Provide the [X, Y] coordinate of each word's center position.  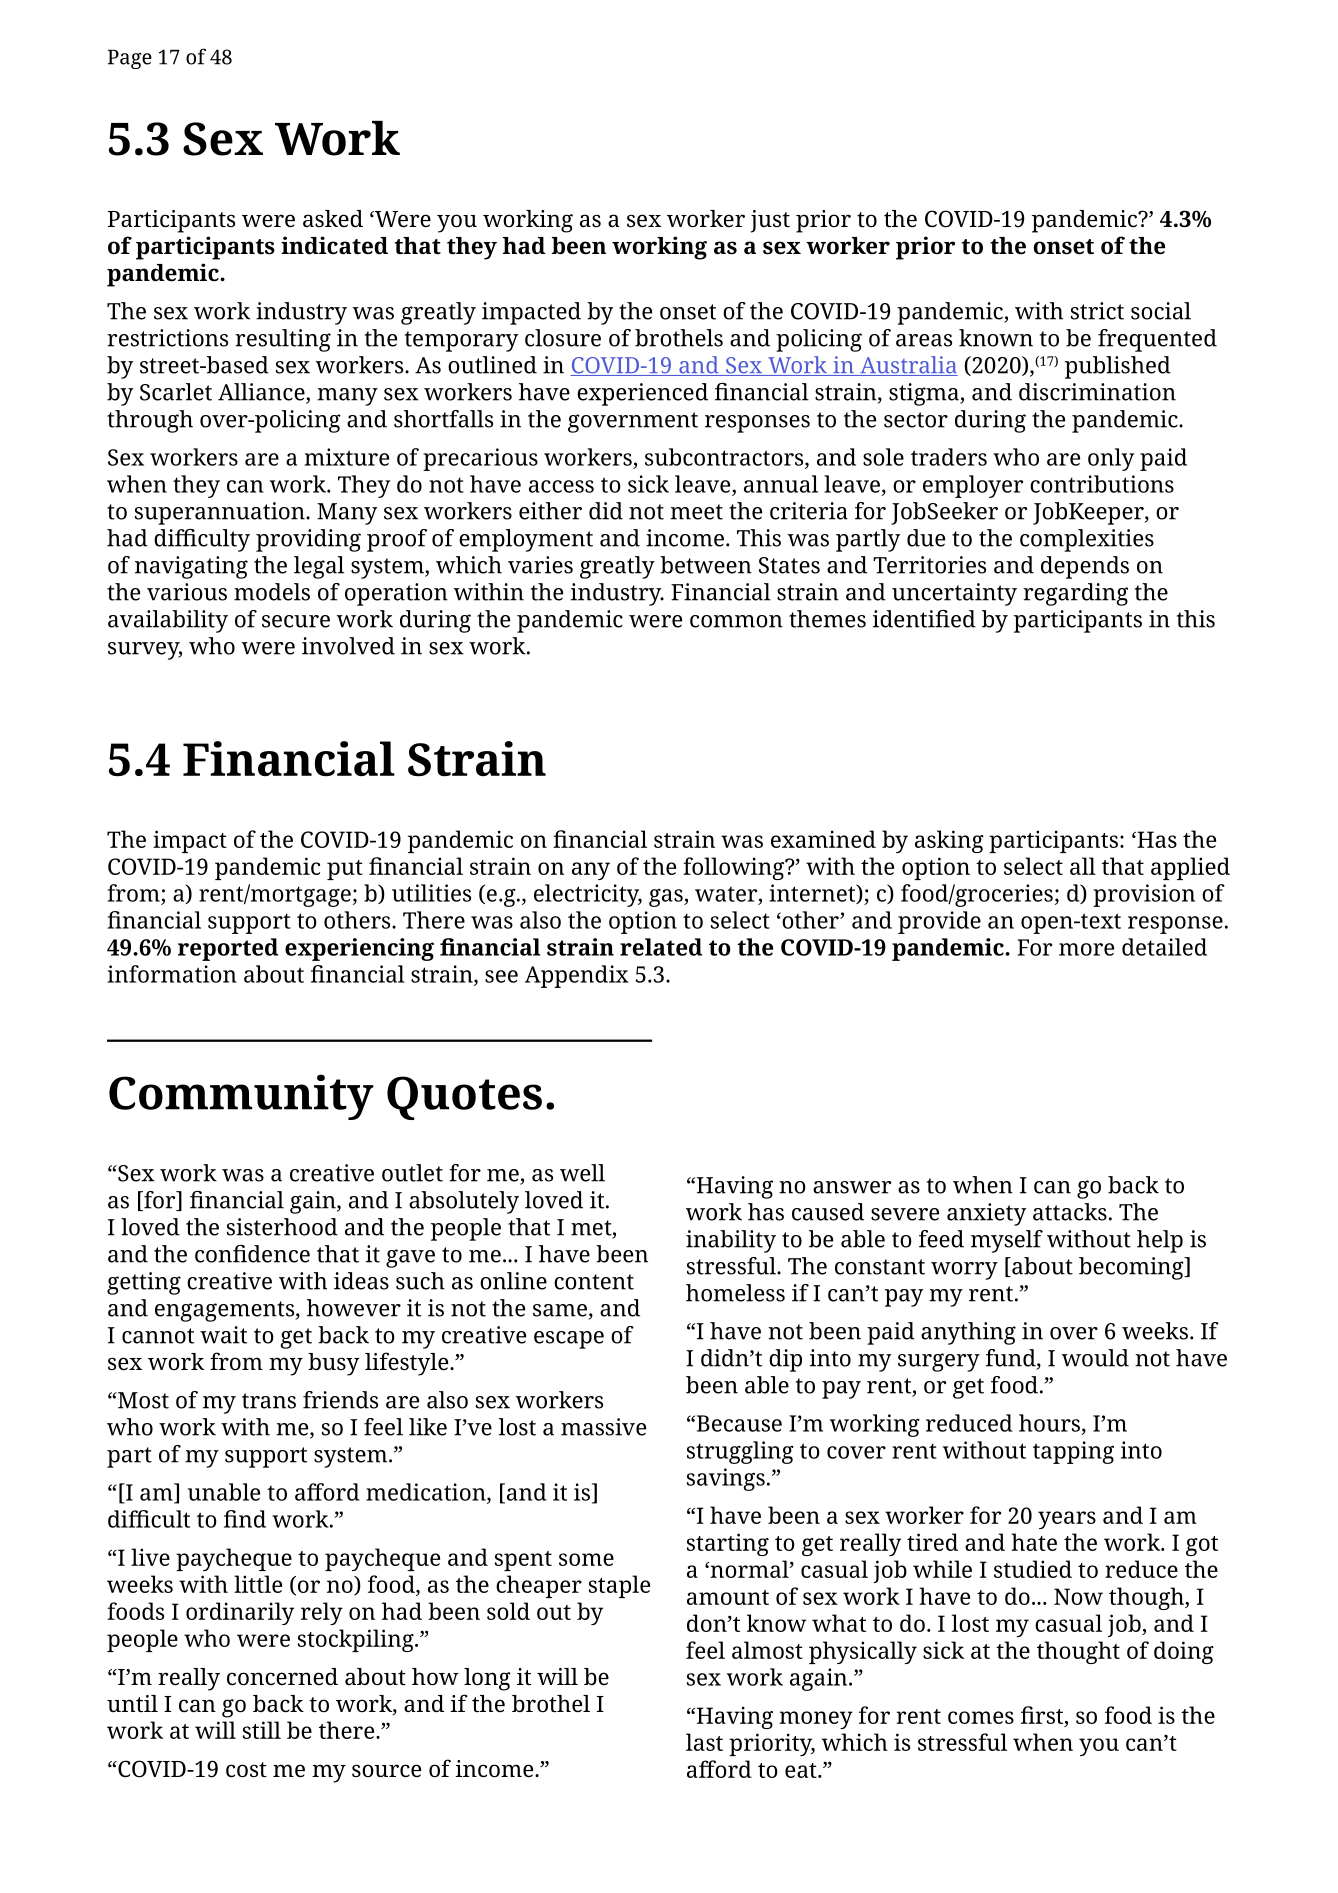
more [1086, 949]
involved [348, 646]
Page [130, 59]
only [1111, 459]
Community [241, 1097]
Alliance [262, 393]
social [1161, 311]
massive [603, 1427]
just [770, 221]
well [582, 1173]
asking [949, 841]
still [261, 1730]
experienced [642, 394]
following [735, 868]
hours [1049, 1423]
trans [269, 1401]
